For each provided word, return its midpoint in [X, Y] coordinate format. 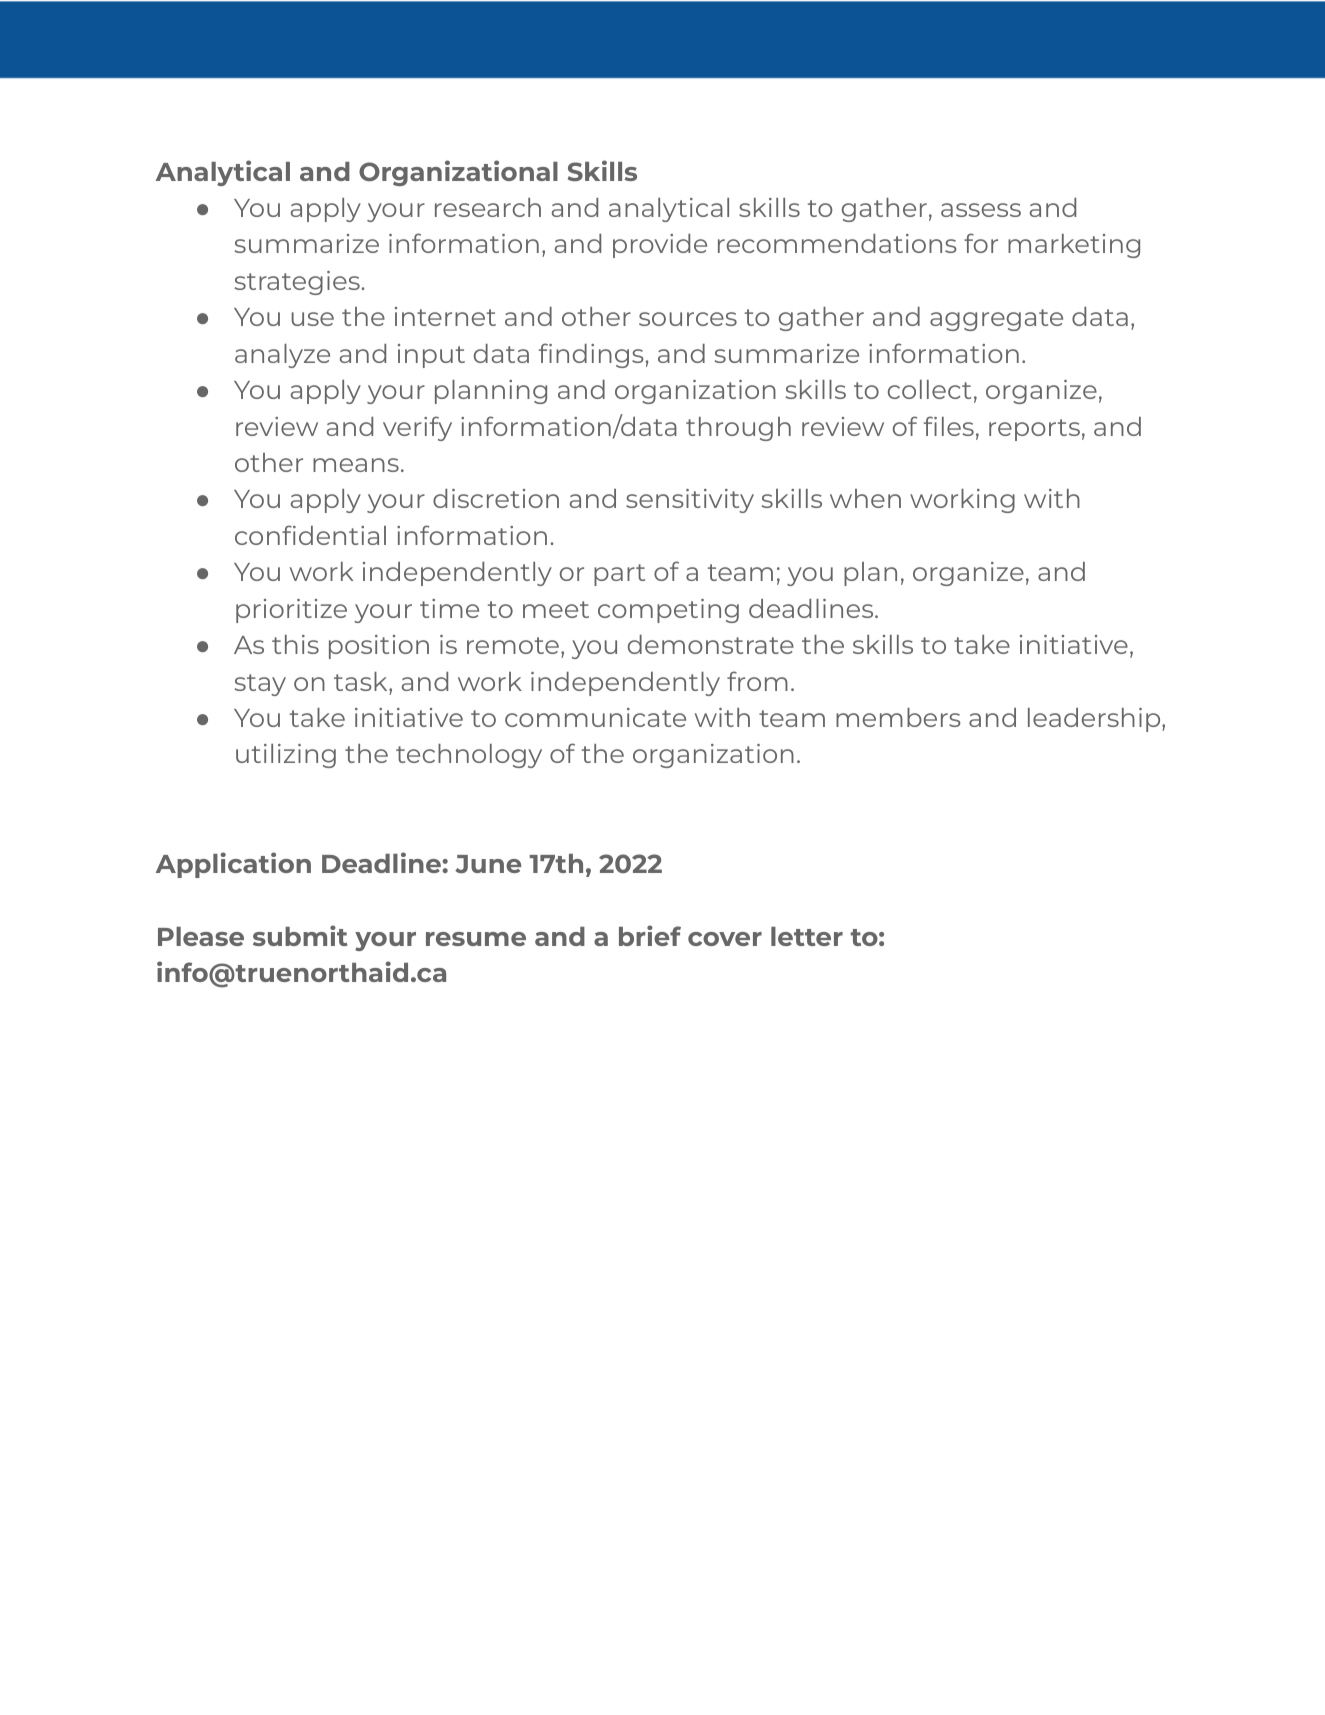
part [619, 575]
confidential [310, 535]
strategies [298, 283]
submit [300, 935]
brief [650, 935]
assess [981, 210]
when [865, 498]
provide [660, 246]
